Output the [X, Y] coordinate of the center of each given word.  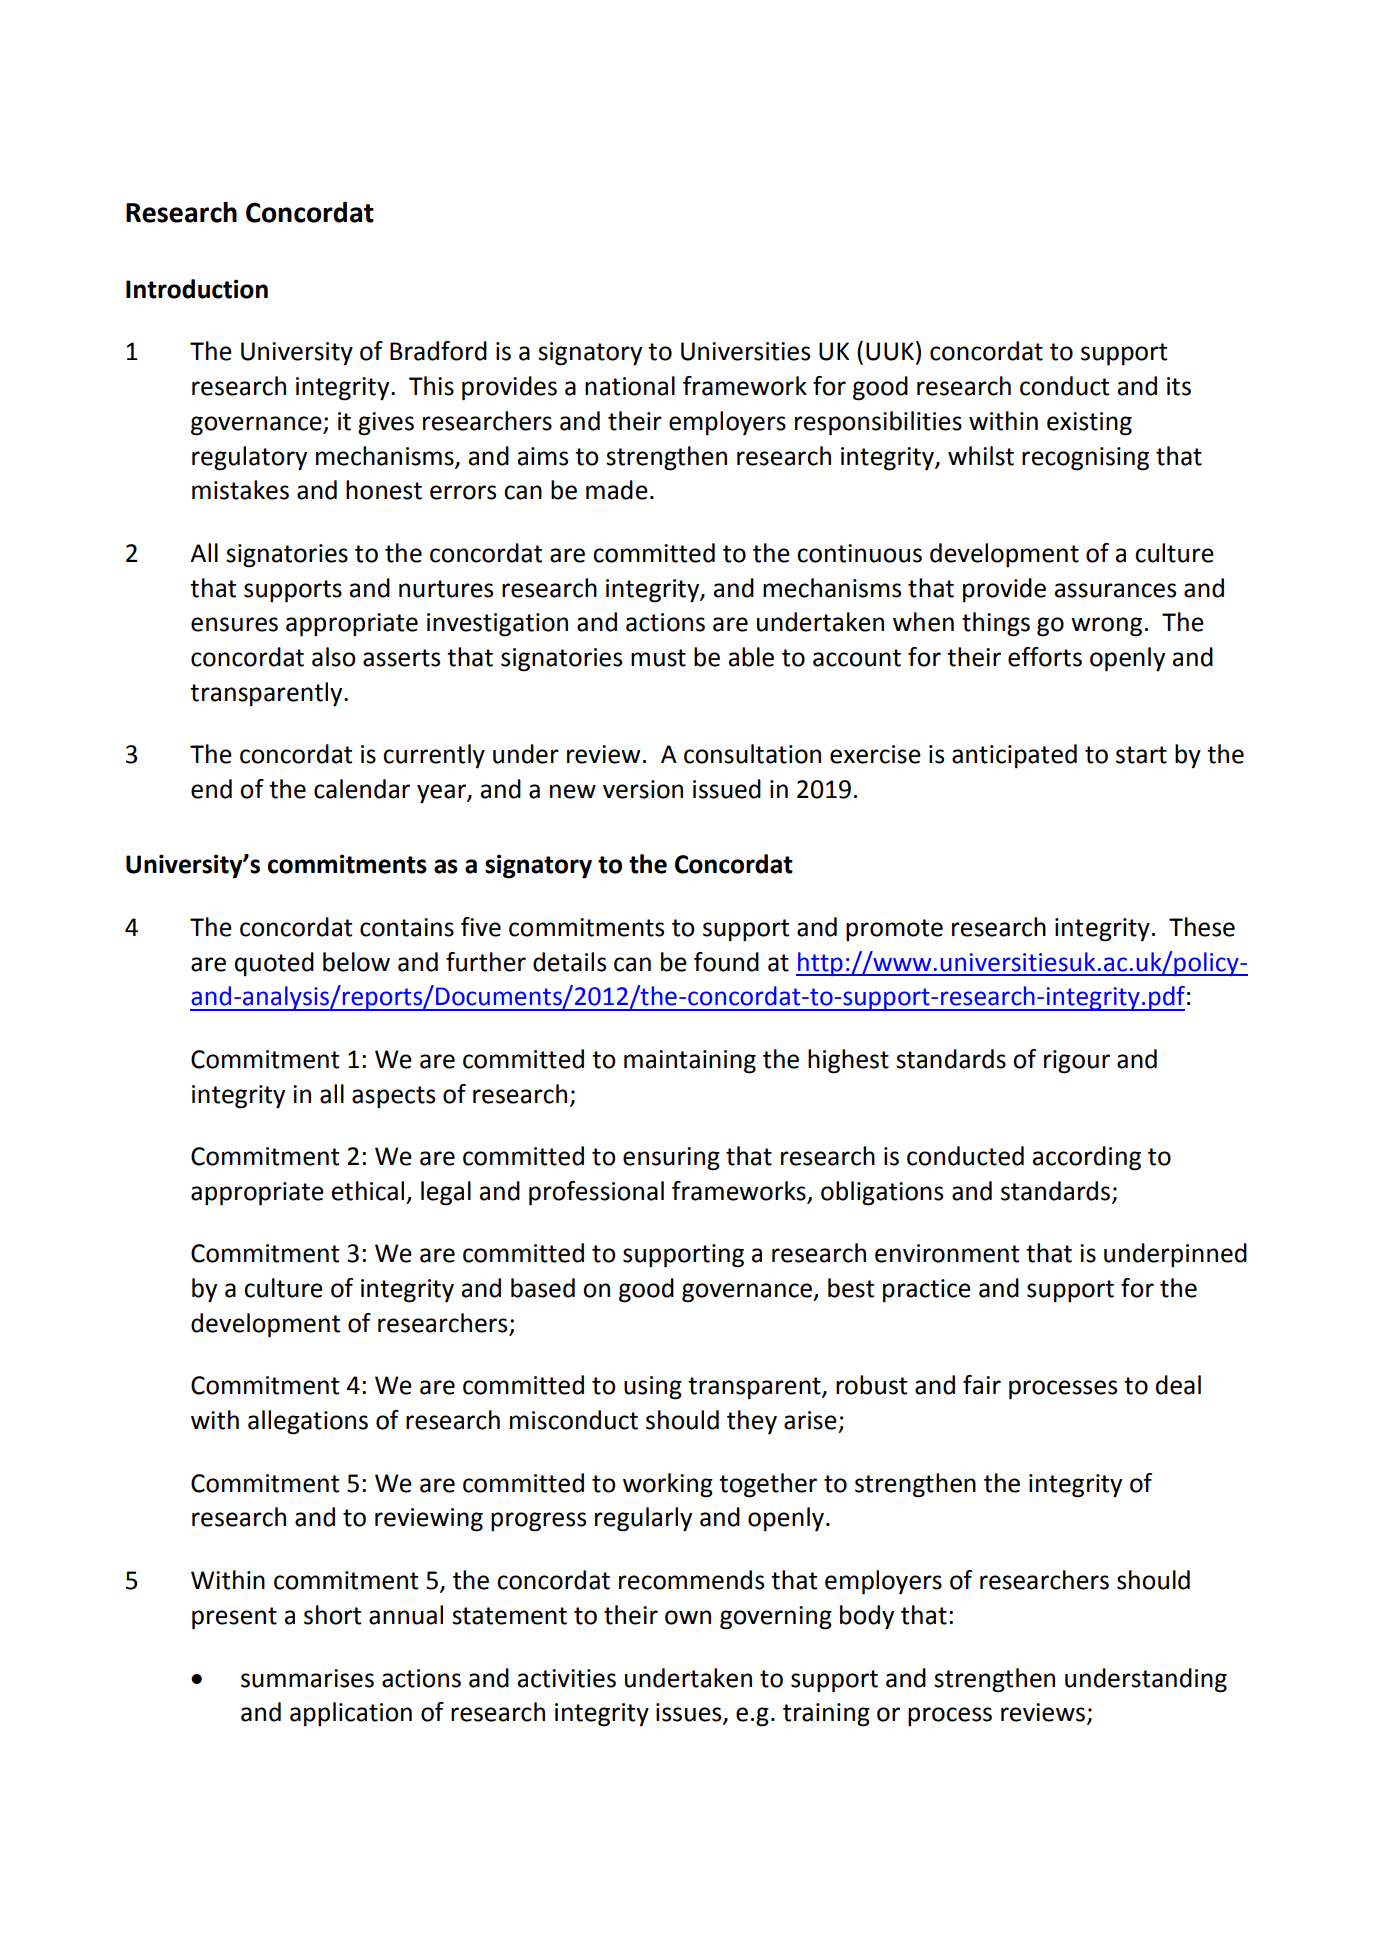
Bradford [438, 351]
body [867, 1617]
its [1179, 386]
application [351, 1714]
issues [690, 1713]
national [630, 386]
